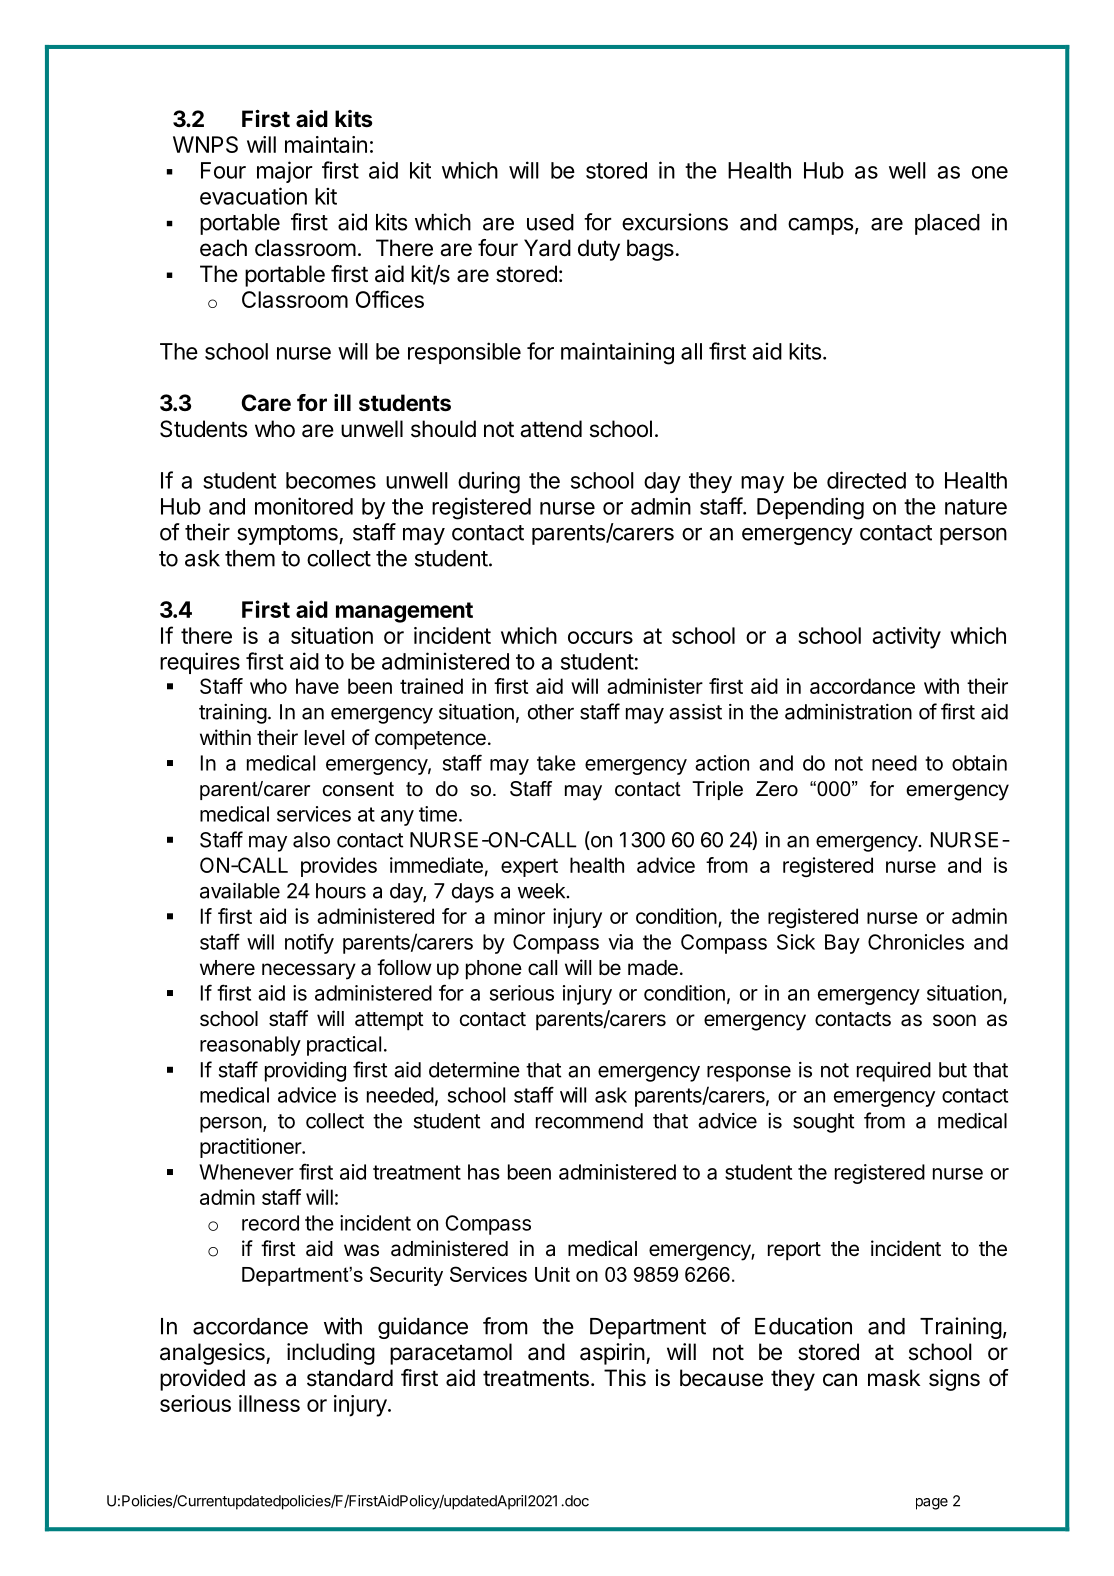  What do you see at coordinates (550, 222) in the document?
I see `used` at bounding box center [550, 222].
